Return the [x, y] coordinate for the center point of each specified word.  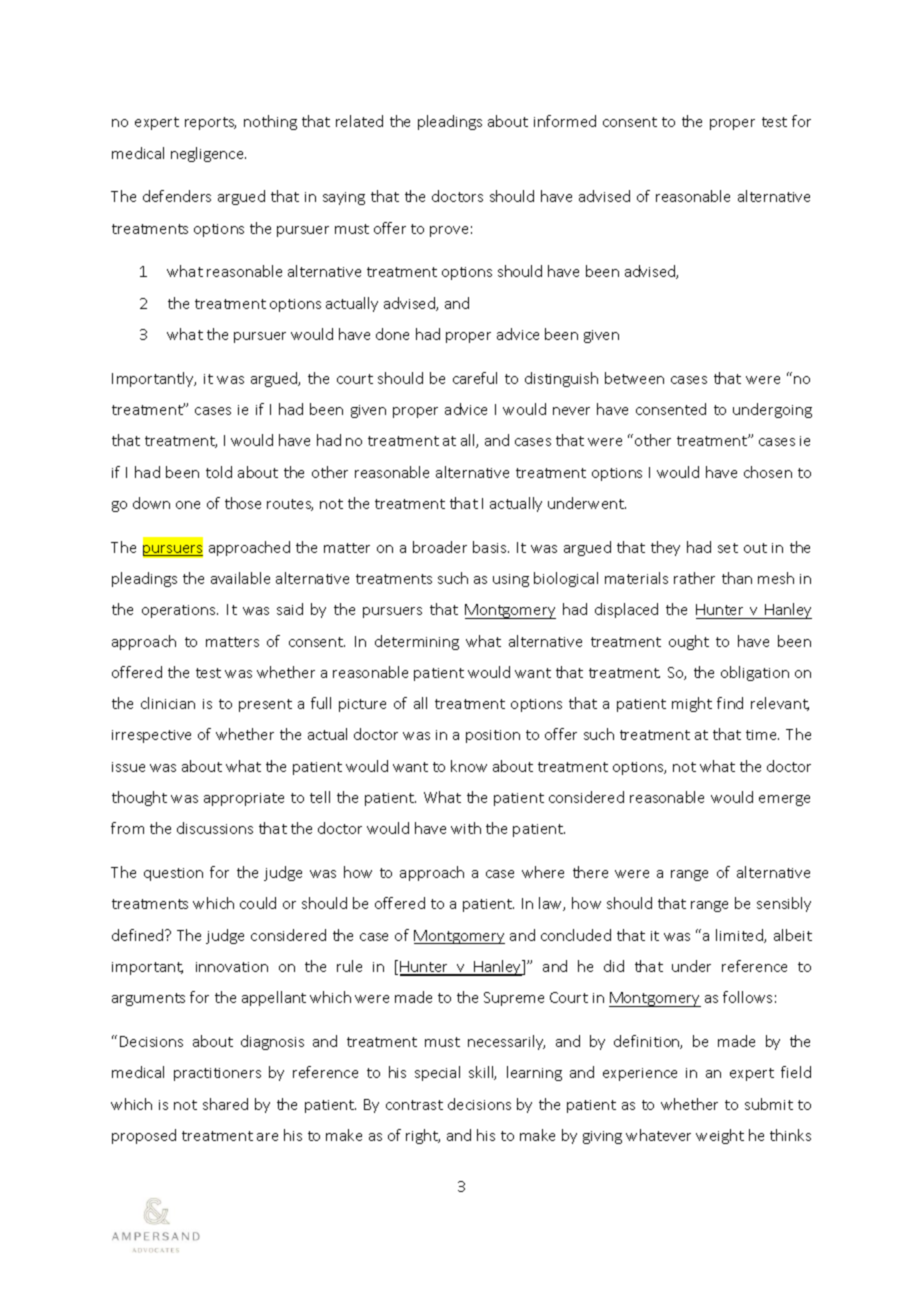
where [543, 872]
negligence [208, 154]
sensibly [784, 904]
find [730, 703]
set [728, 548]
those [243, 503]
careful [475, 378]
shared [225, 1104]
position [493, 736]
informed [565, 121]
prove [449, 231]
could [258, 903]
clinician [168, 703]
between [634, 378]
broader [440, 547]
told [219, 472]
